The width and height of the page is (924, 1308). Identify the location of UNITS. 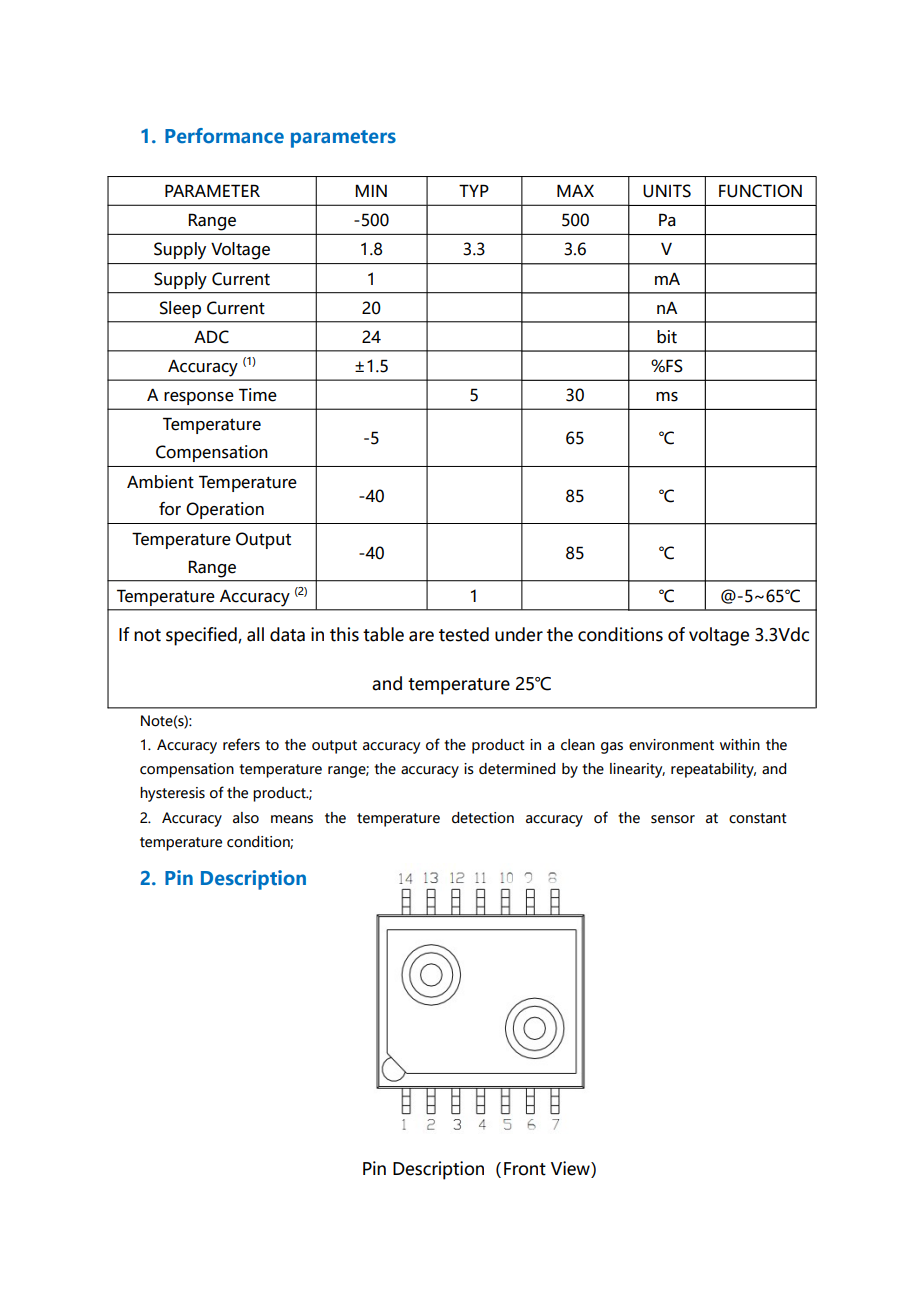
(667, 191).
